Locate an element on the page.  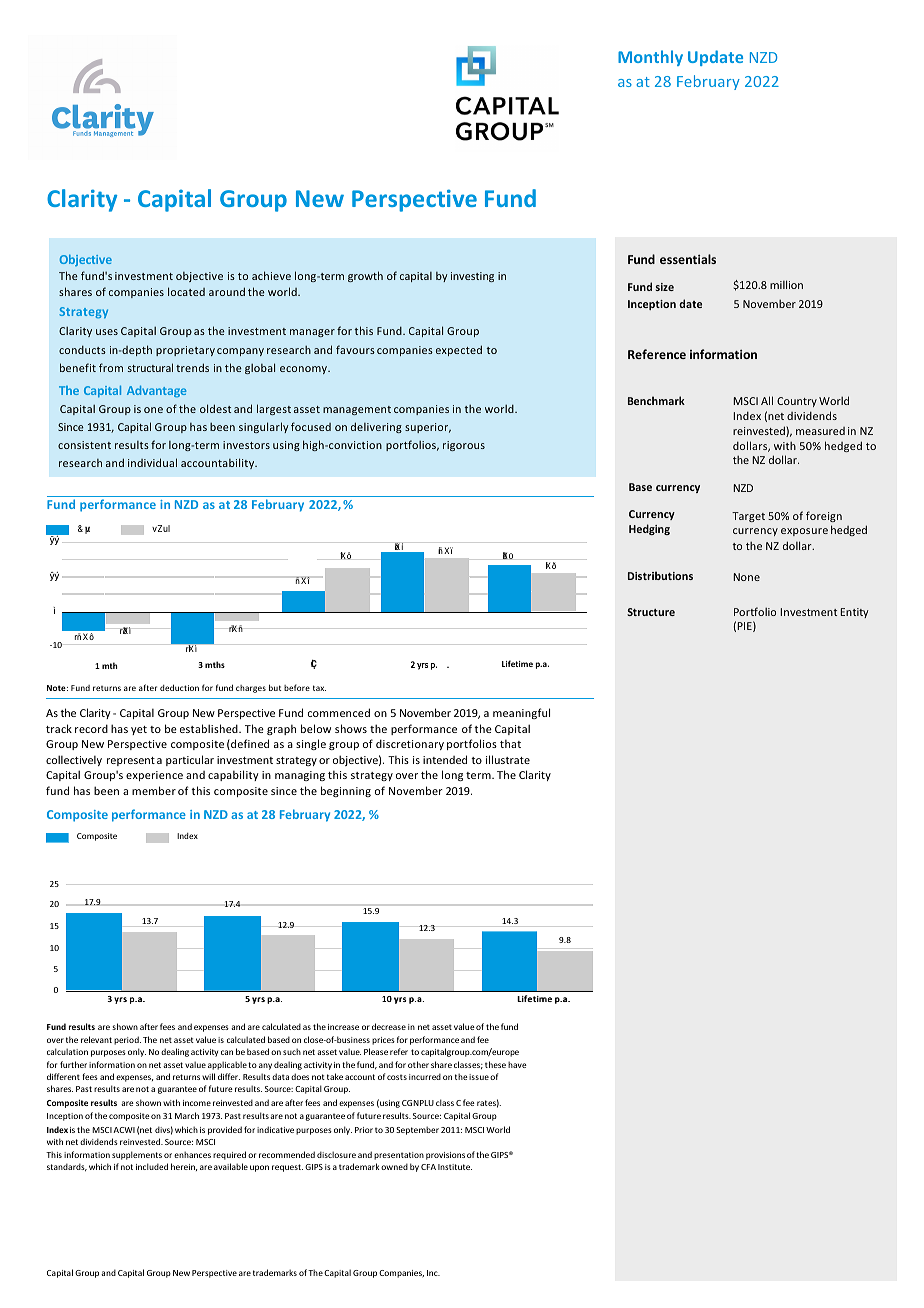
located is located at coordinates (186, 291).
